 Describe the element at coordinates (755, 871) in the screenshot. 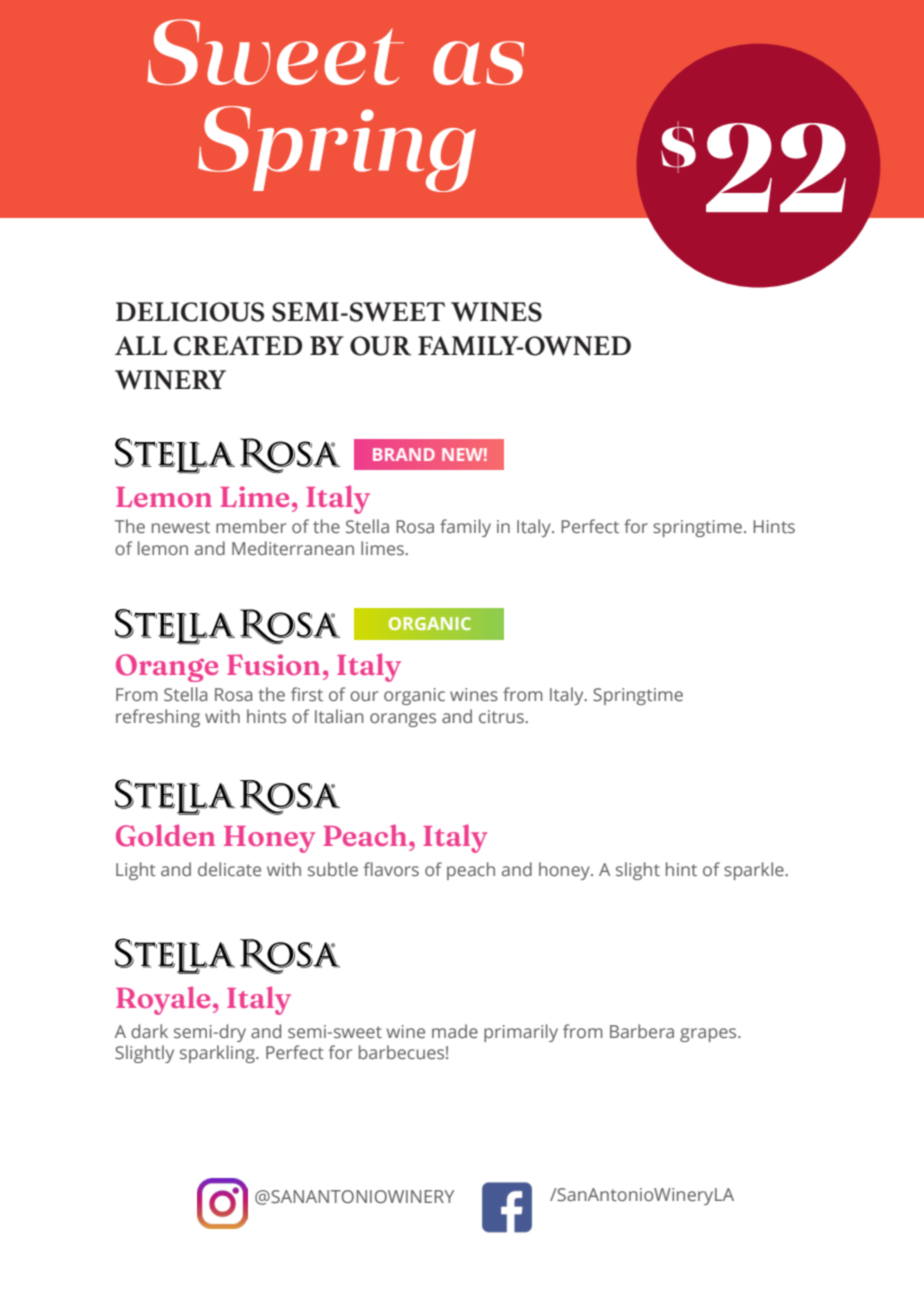

I see `sparkle` at that location.
